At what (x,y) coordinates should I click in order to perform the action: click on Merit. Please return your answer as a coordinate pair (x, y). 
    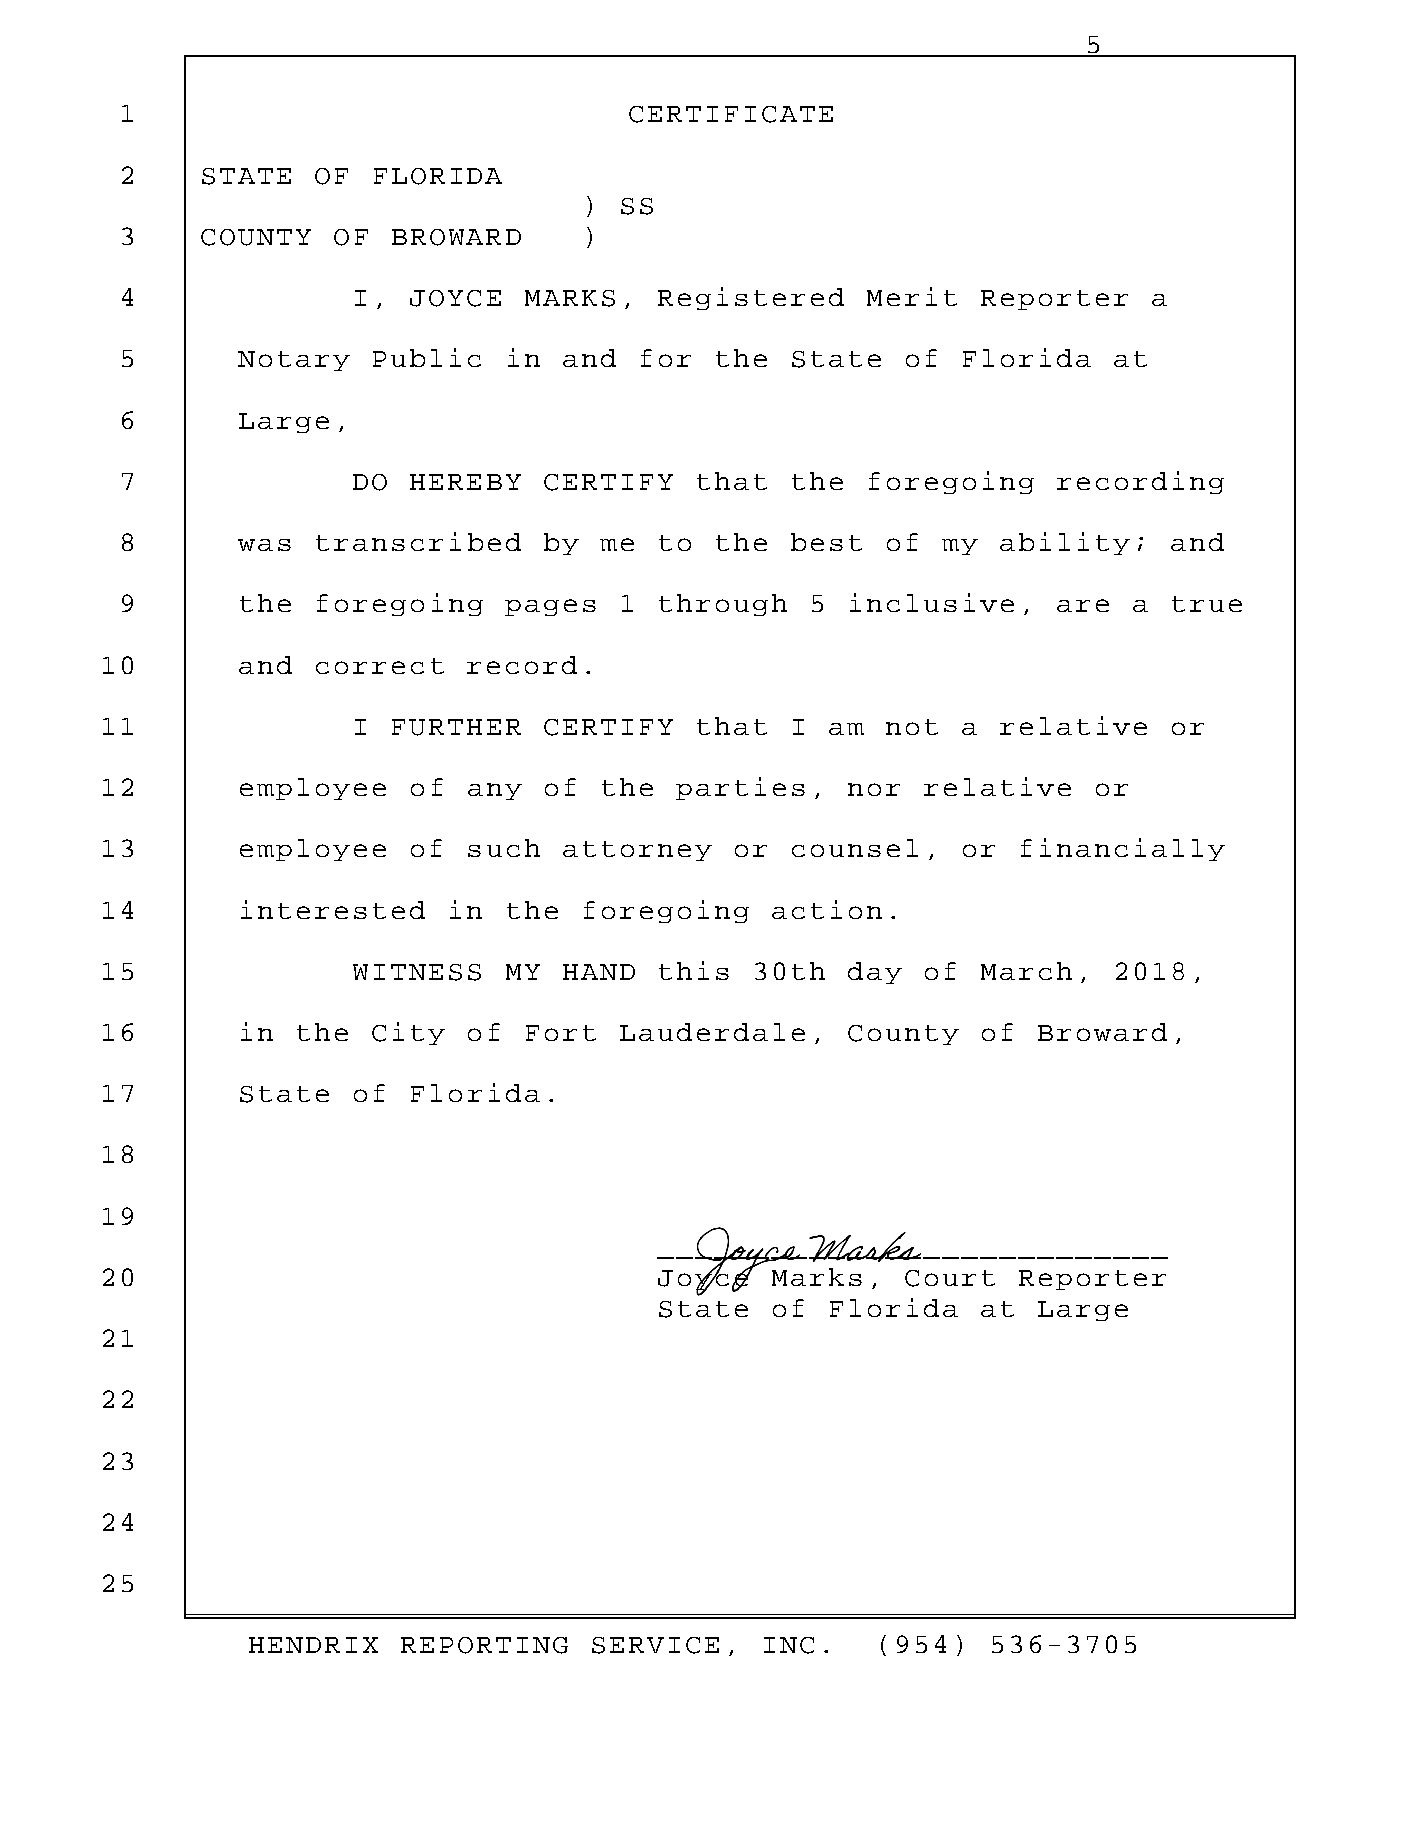
    Looking at the image, I should click on (912, 296).
